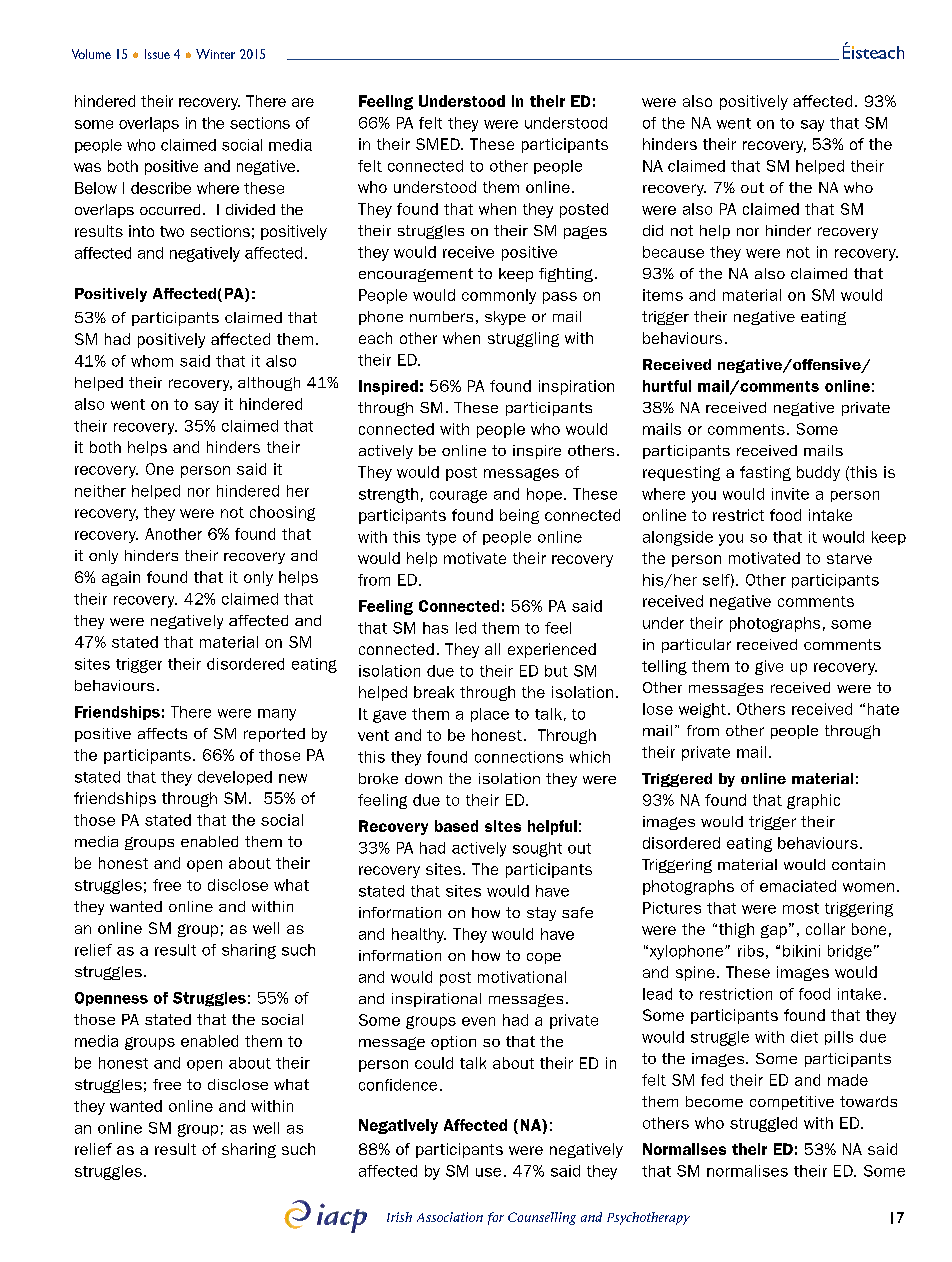 The image size is (952, 1262). What do you see at coordinates (813, 801) in the document?
I see `graphic` at bounding box center [813, 801].
